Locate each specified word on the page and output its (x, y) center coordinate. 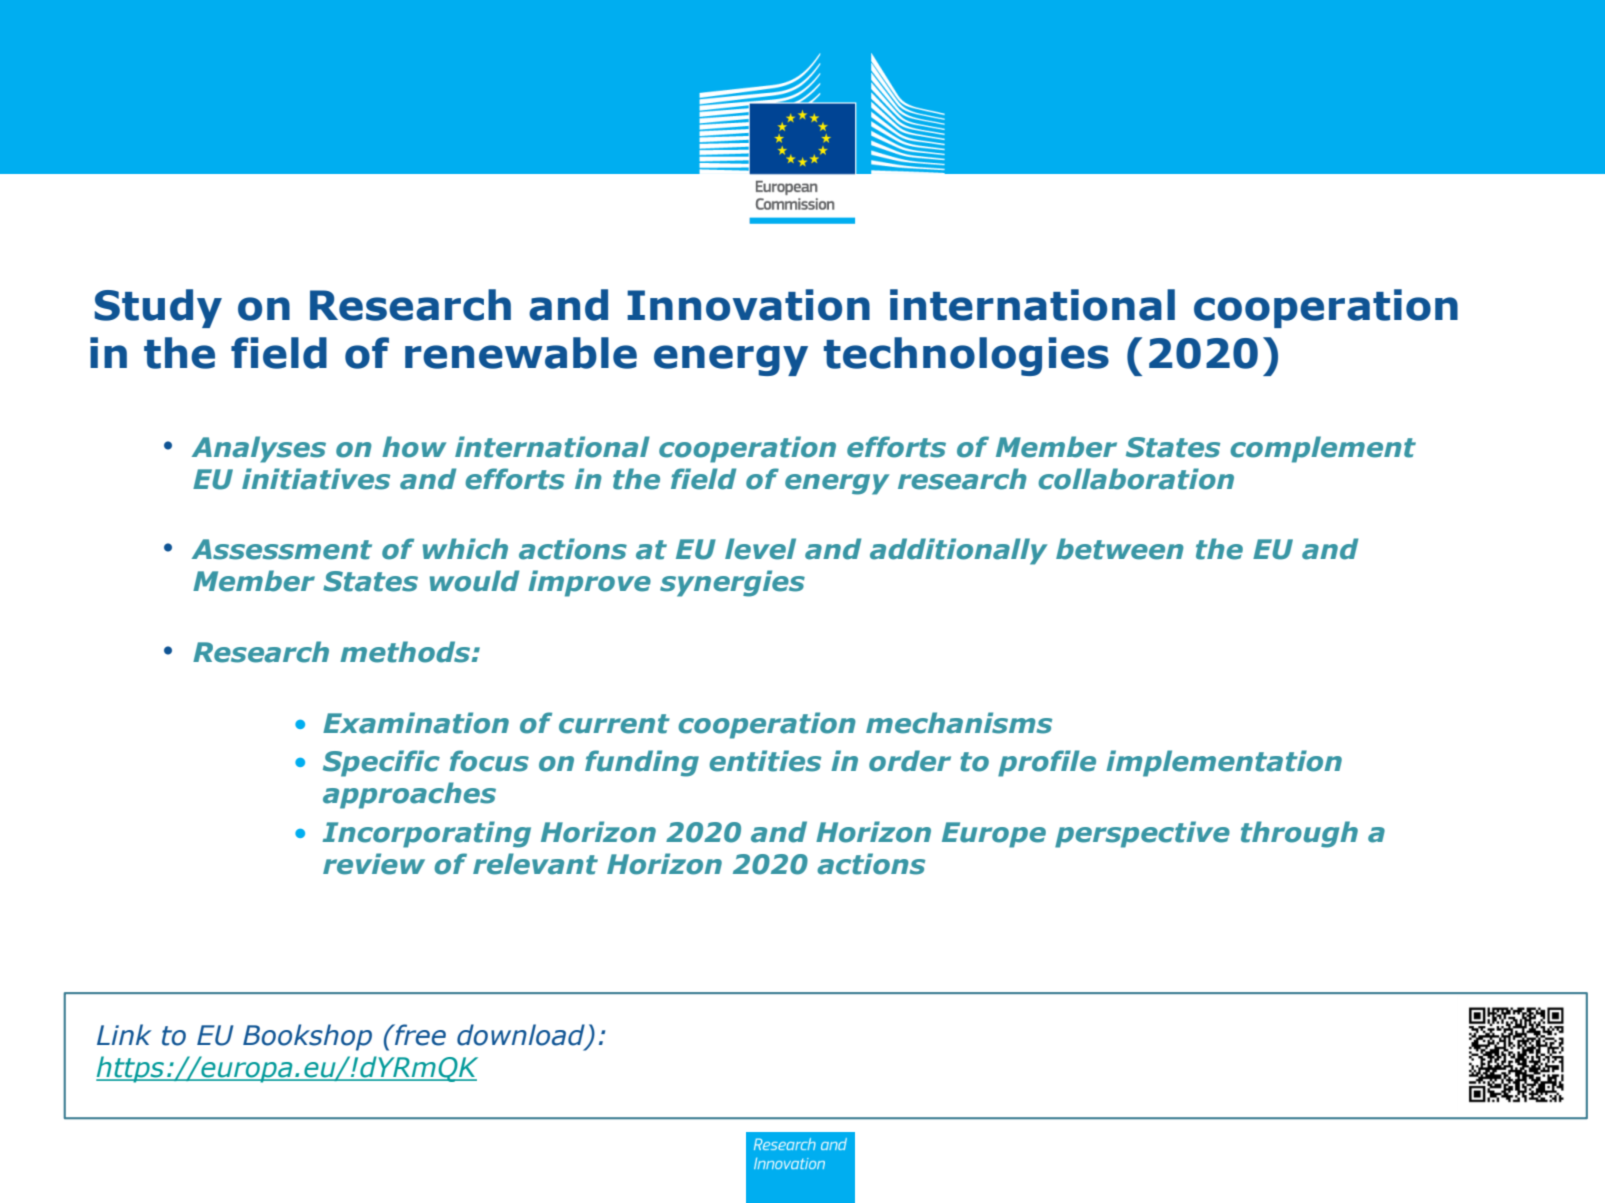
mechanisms (959, 723)
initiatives (316, 479)
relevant (535, 864)
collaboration (1136, 479)
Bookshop (307, 1037)
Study (158, 308)
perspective (1142, 834)
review (374, 864)
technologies (966, 356)
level (760, 549)
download (522, 1036)
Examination (416, 723)
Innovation (748, 305)
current (614, 724)
